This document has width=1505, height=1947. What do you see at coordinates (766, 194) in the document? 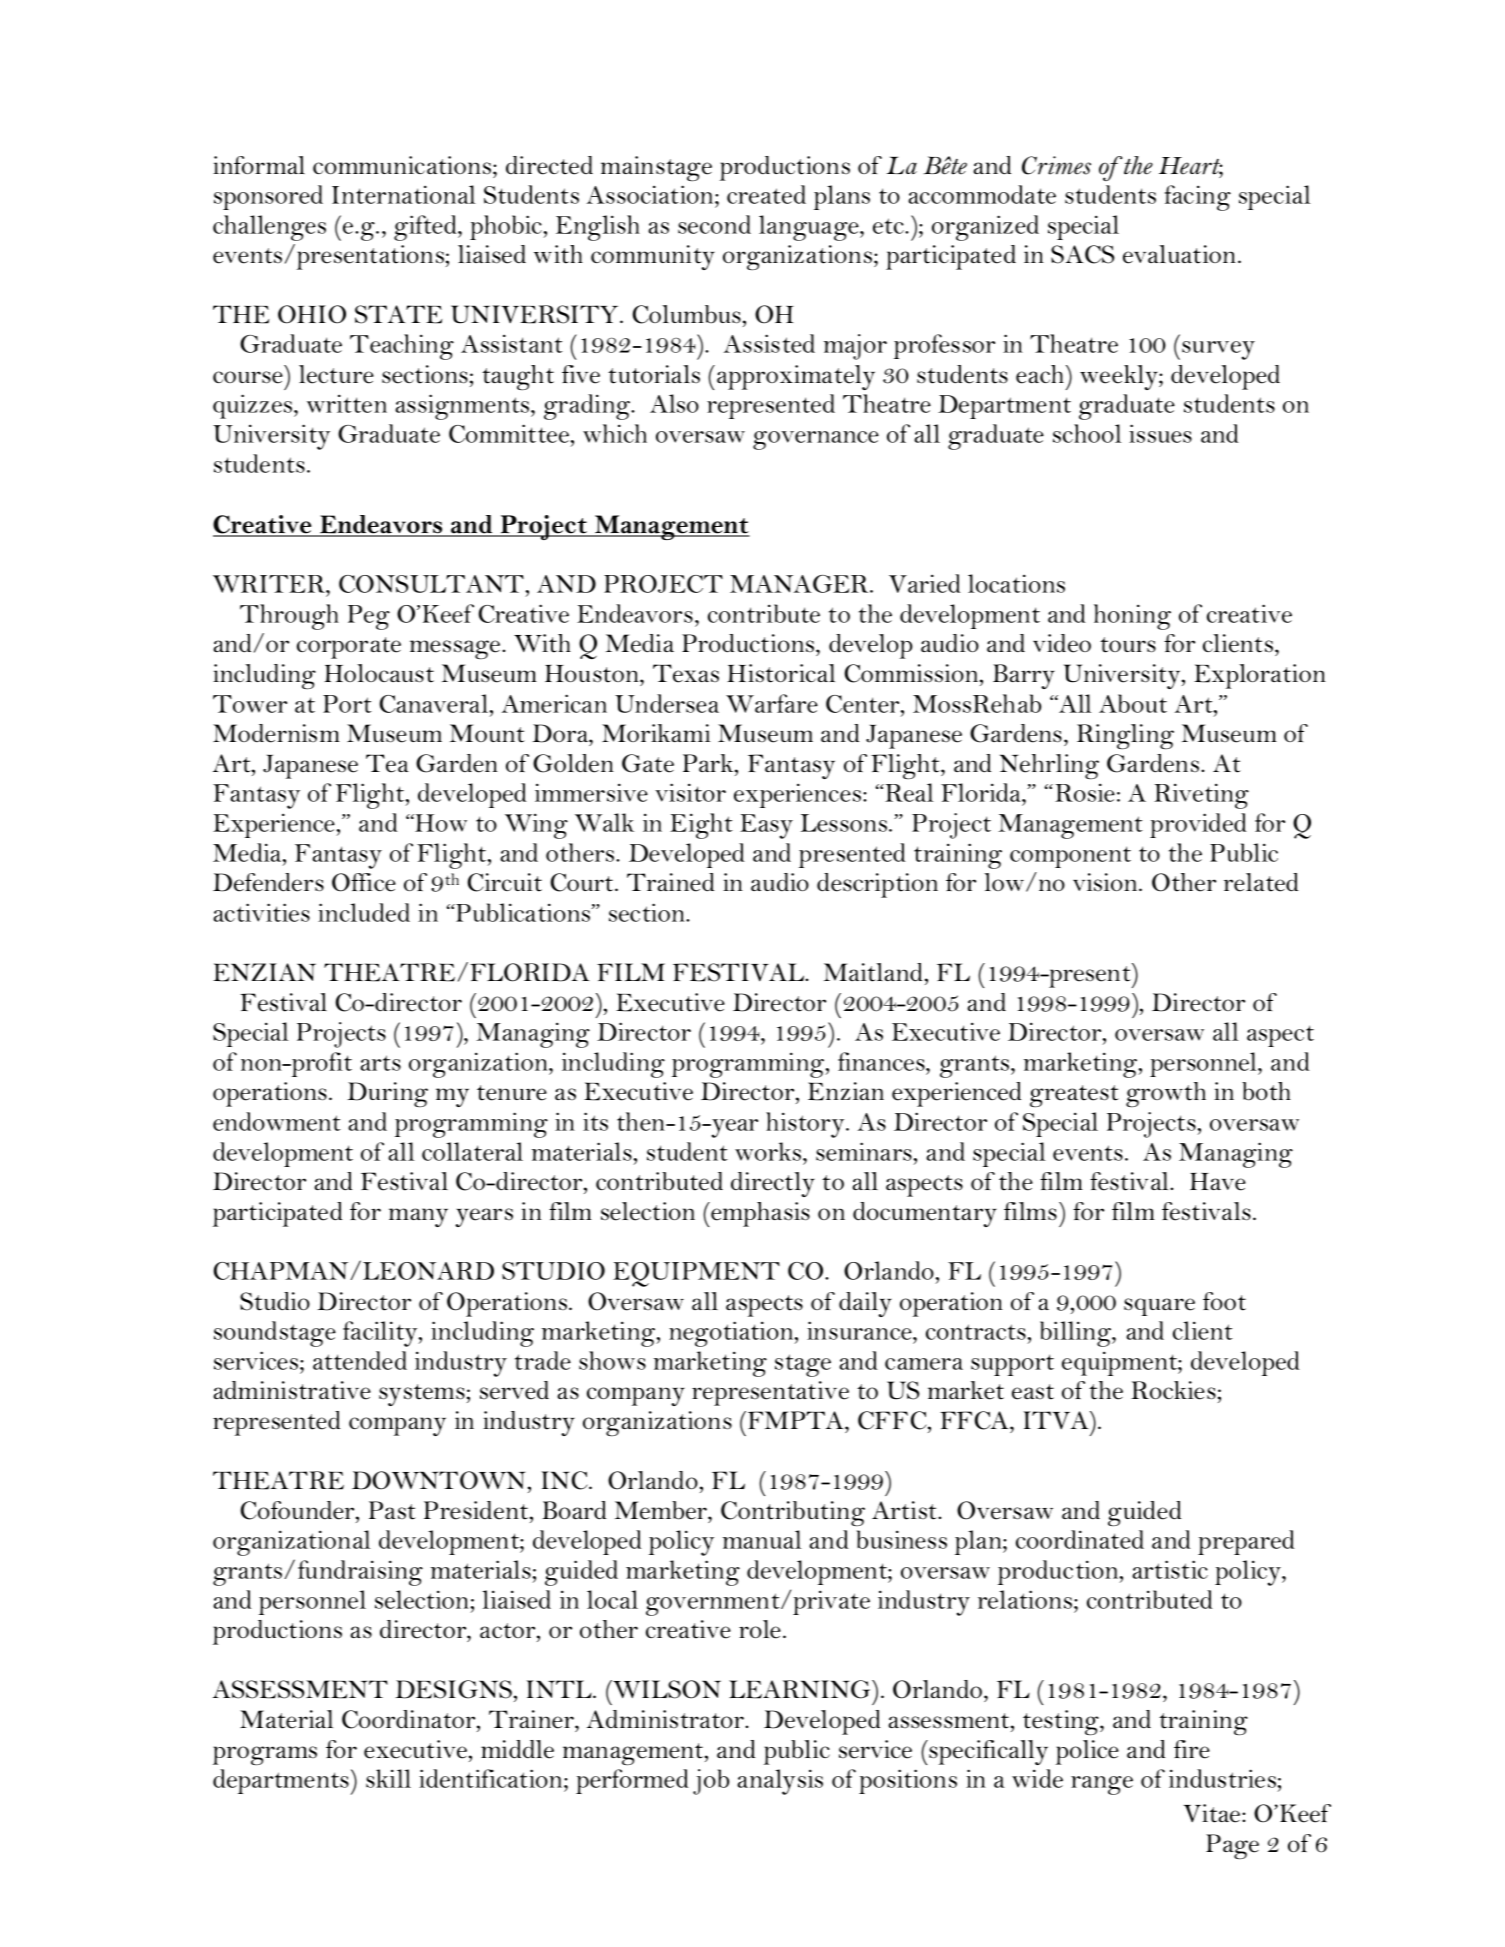
I see `created` at bounding box center [766, 194].
